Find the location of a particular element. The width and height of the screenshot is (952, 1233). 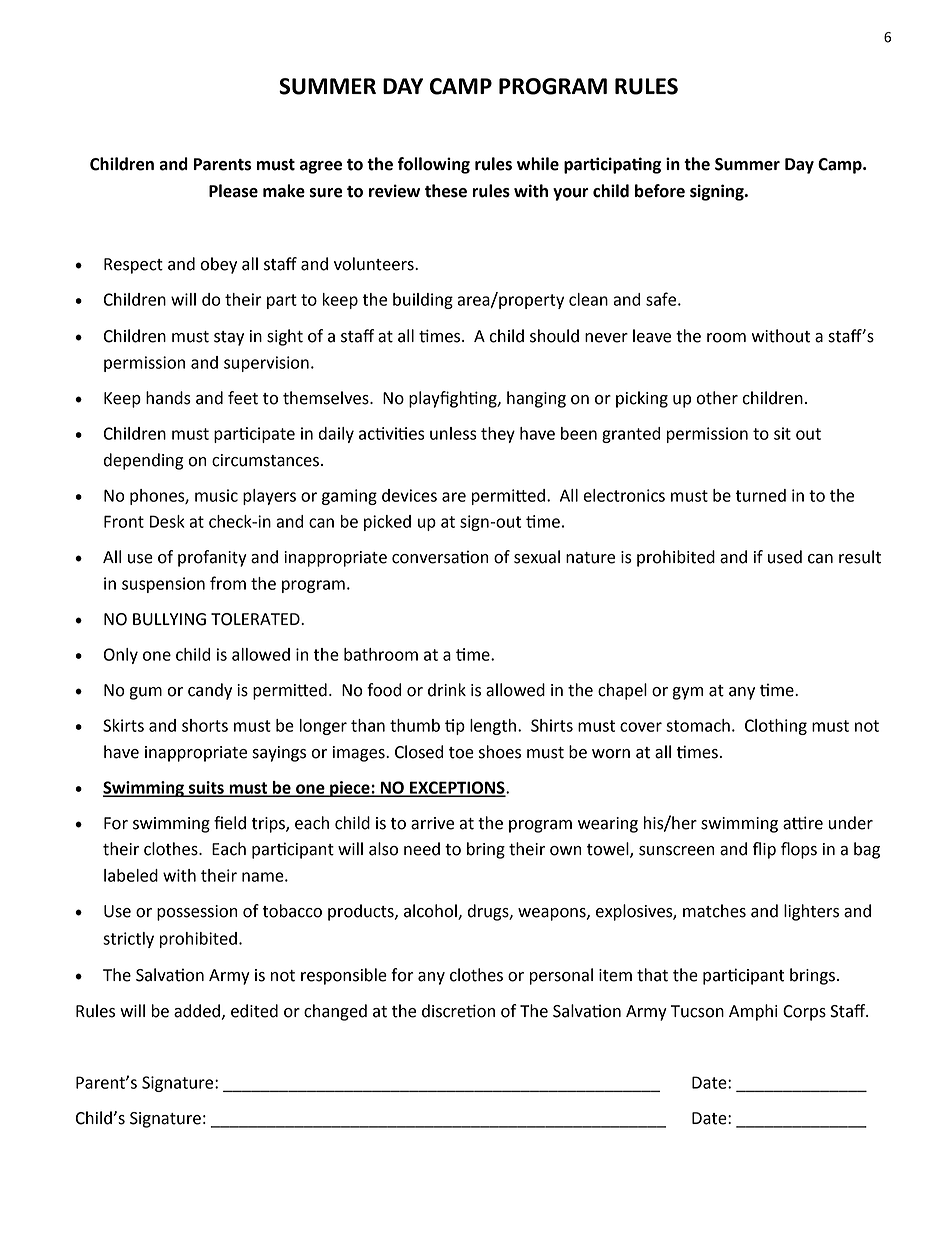

attire is located at coordinates (803, 823).
